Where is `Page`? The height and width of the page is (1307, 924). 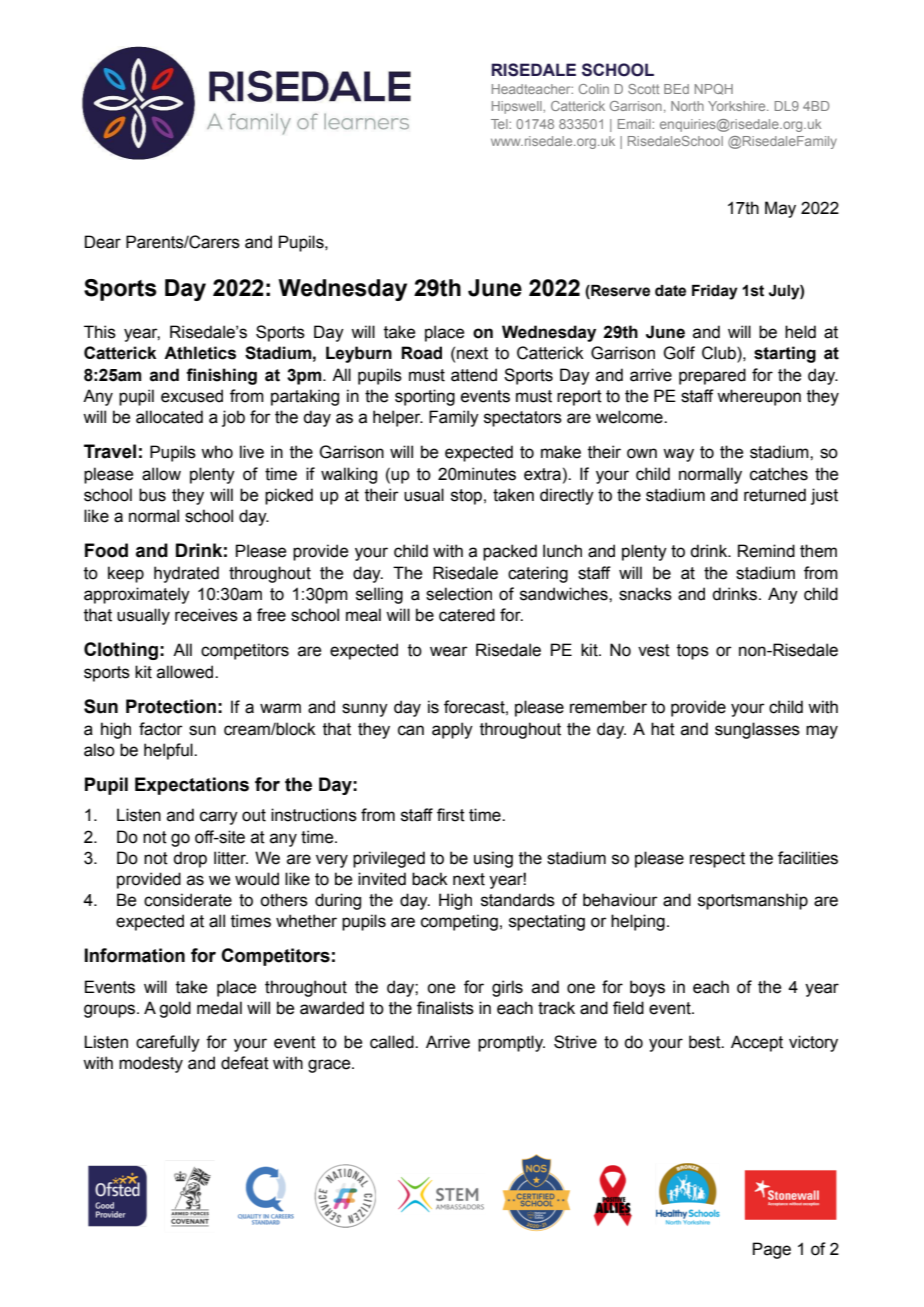
Page is located at coordinates (772, 1250).
